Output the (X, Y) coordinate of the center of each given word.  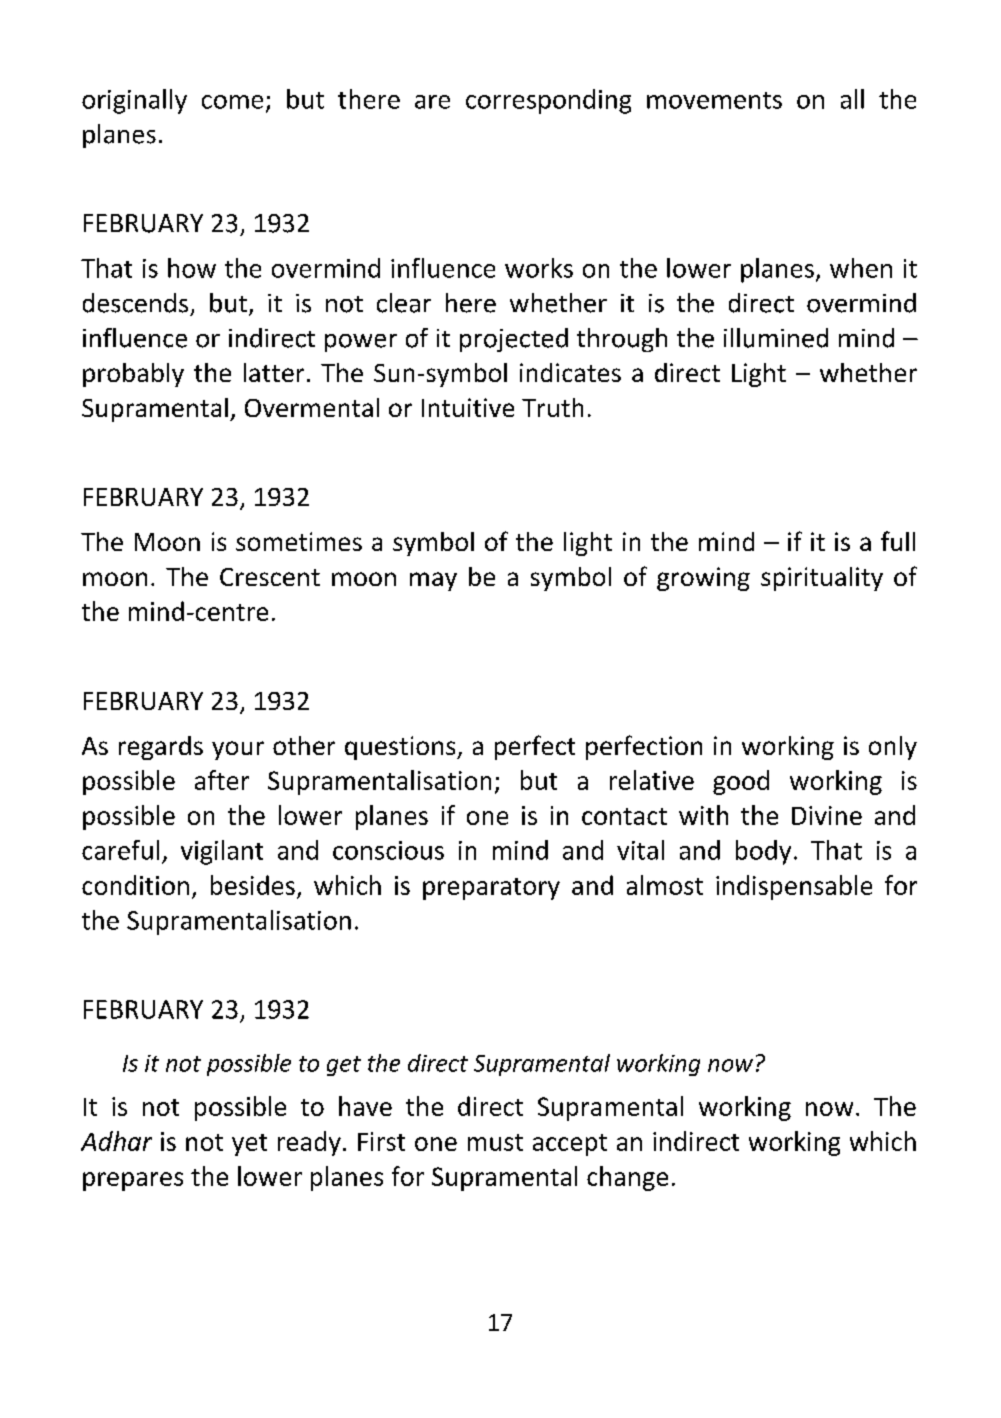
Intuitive (468, 407)
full (898, 541)
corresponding (548, 101)
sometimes (299, 541)
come (232, 102)
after (222, 780)
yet (249, 1145)
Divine (827, 815)
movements (714, 100)
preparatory (491, 889)
